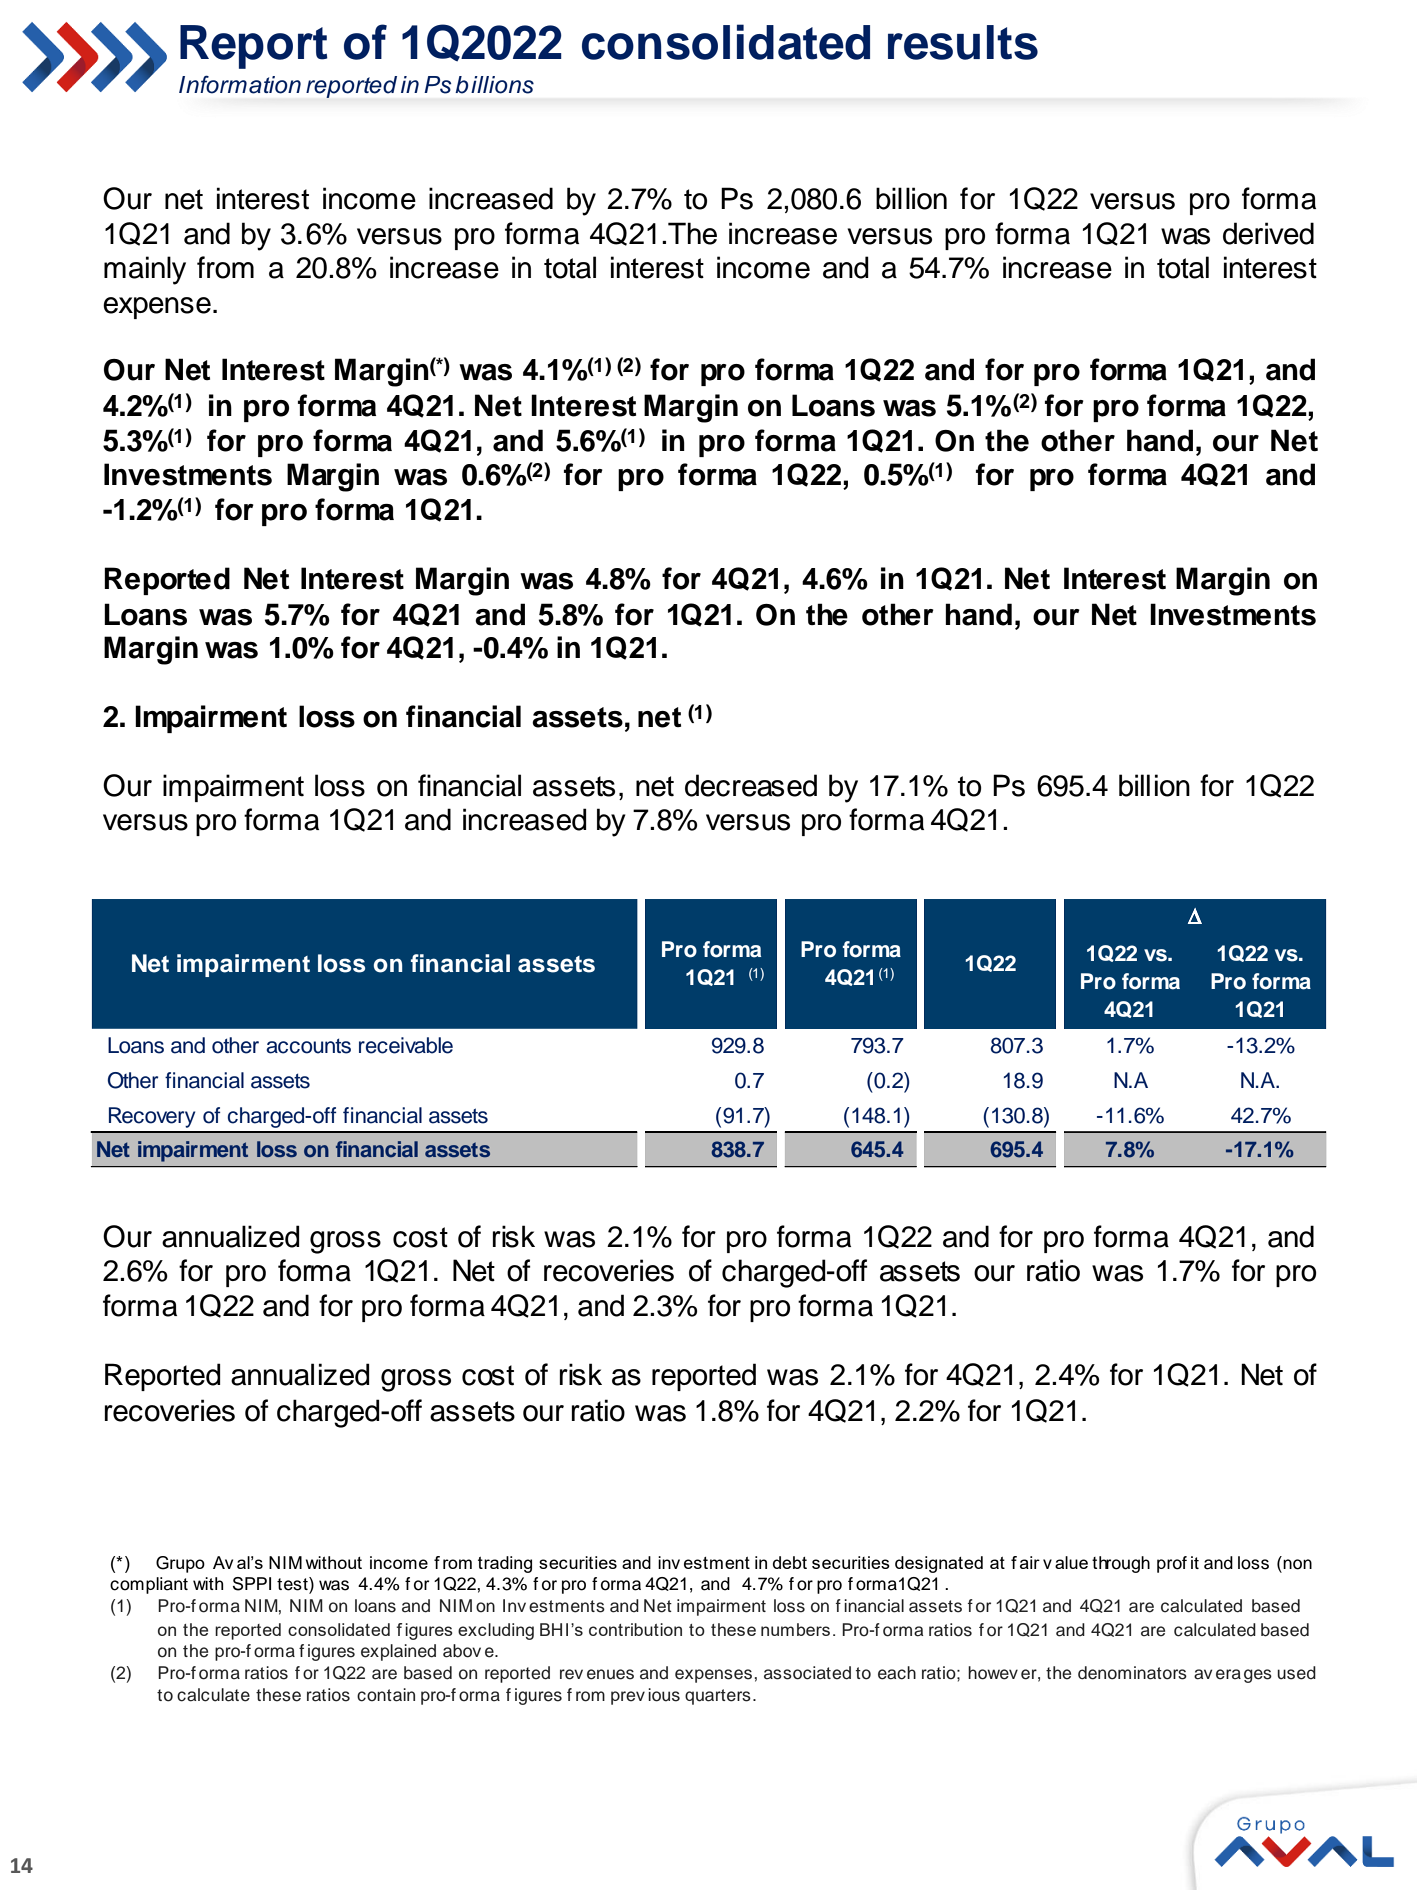  Describe the element at coordinates (152, 1117) in the page. I see `Recovery` at that location.
